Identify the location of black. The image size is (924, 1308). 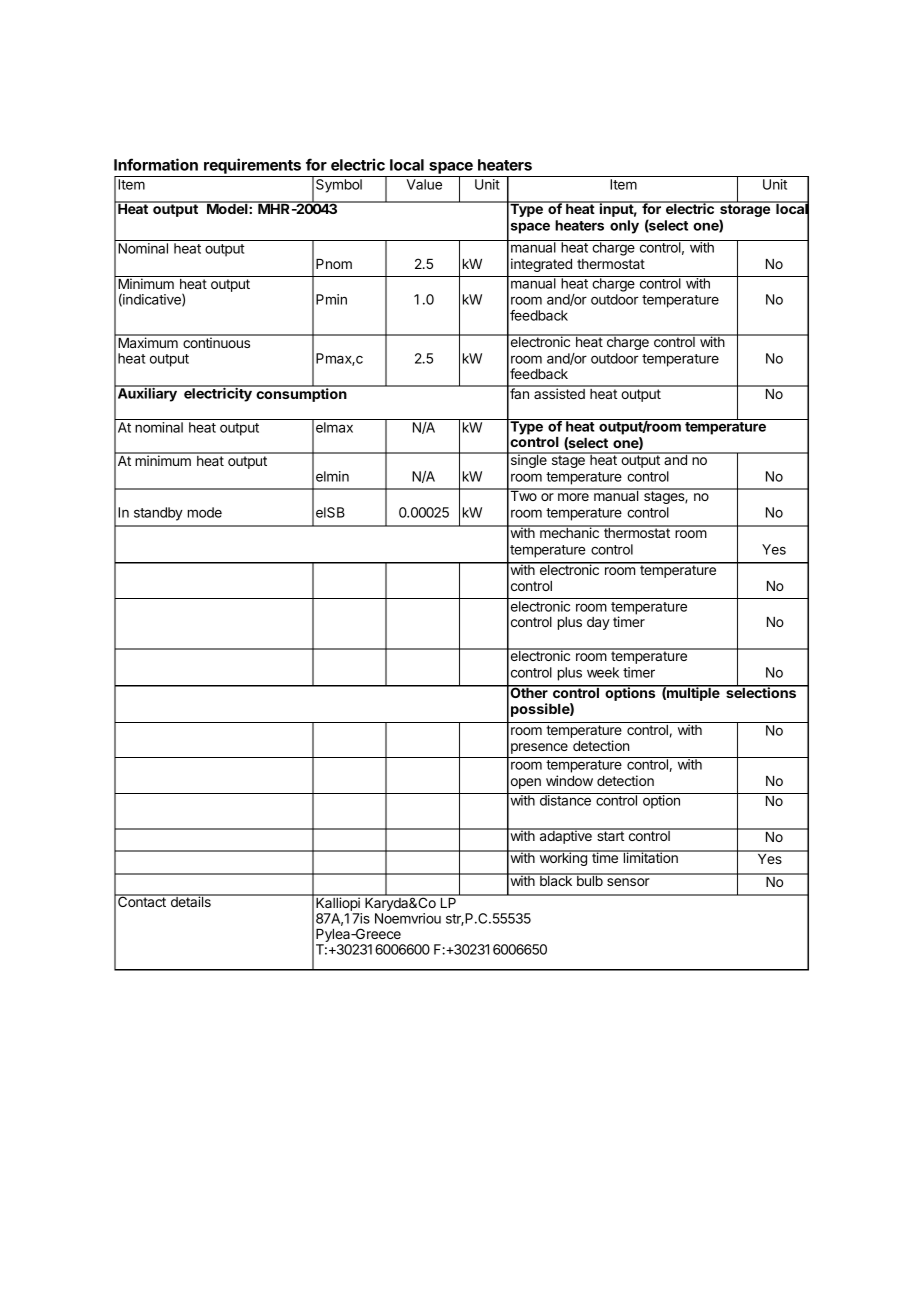
(556, 880).
